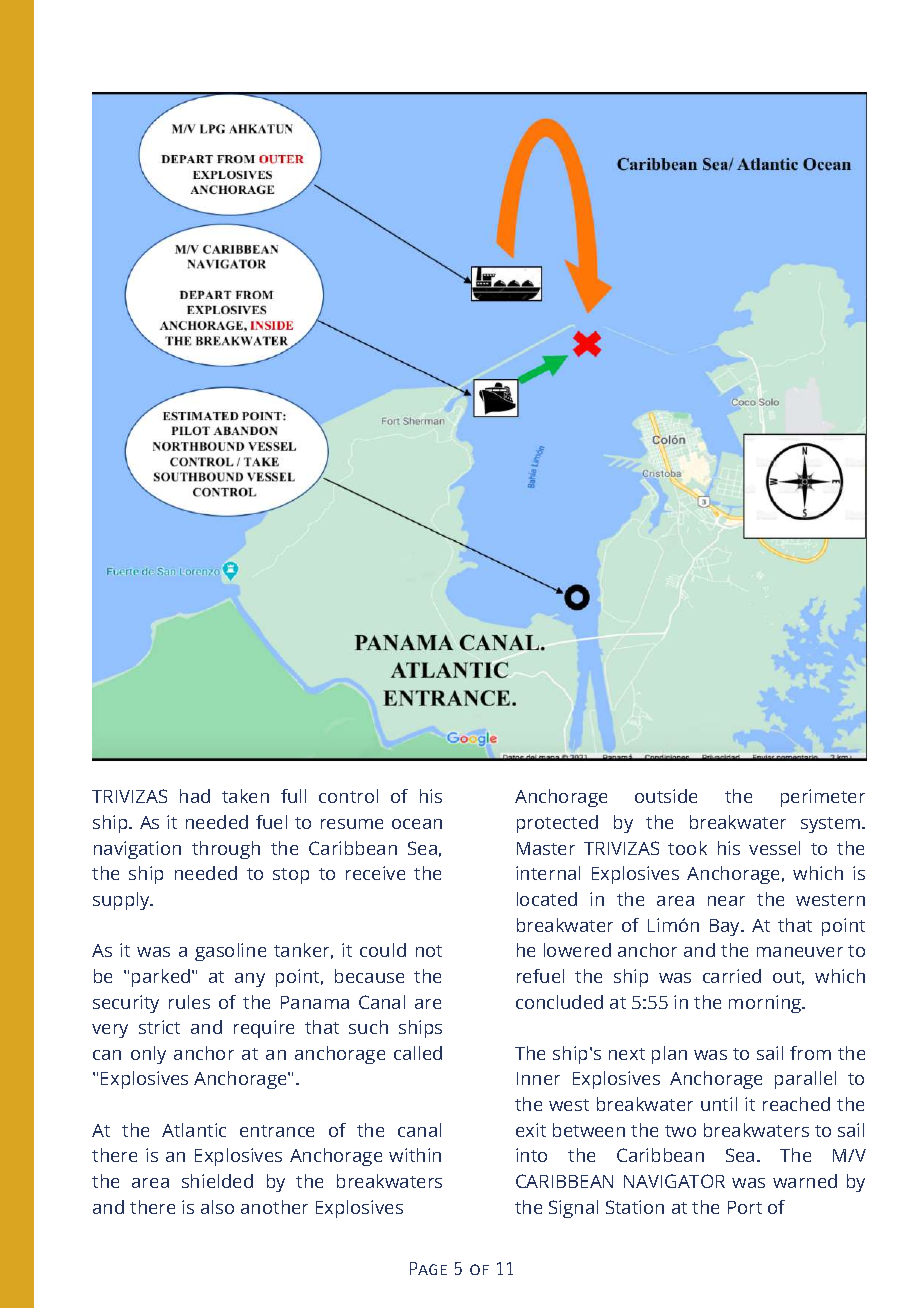 This image has width=924, height=1308. What do you see at coordinates (383, 950) in the image?
I see `could` at bounding box center [383, 950].
